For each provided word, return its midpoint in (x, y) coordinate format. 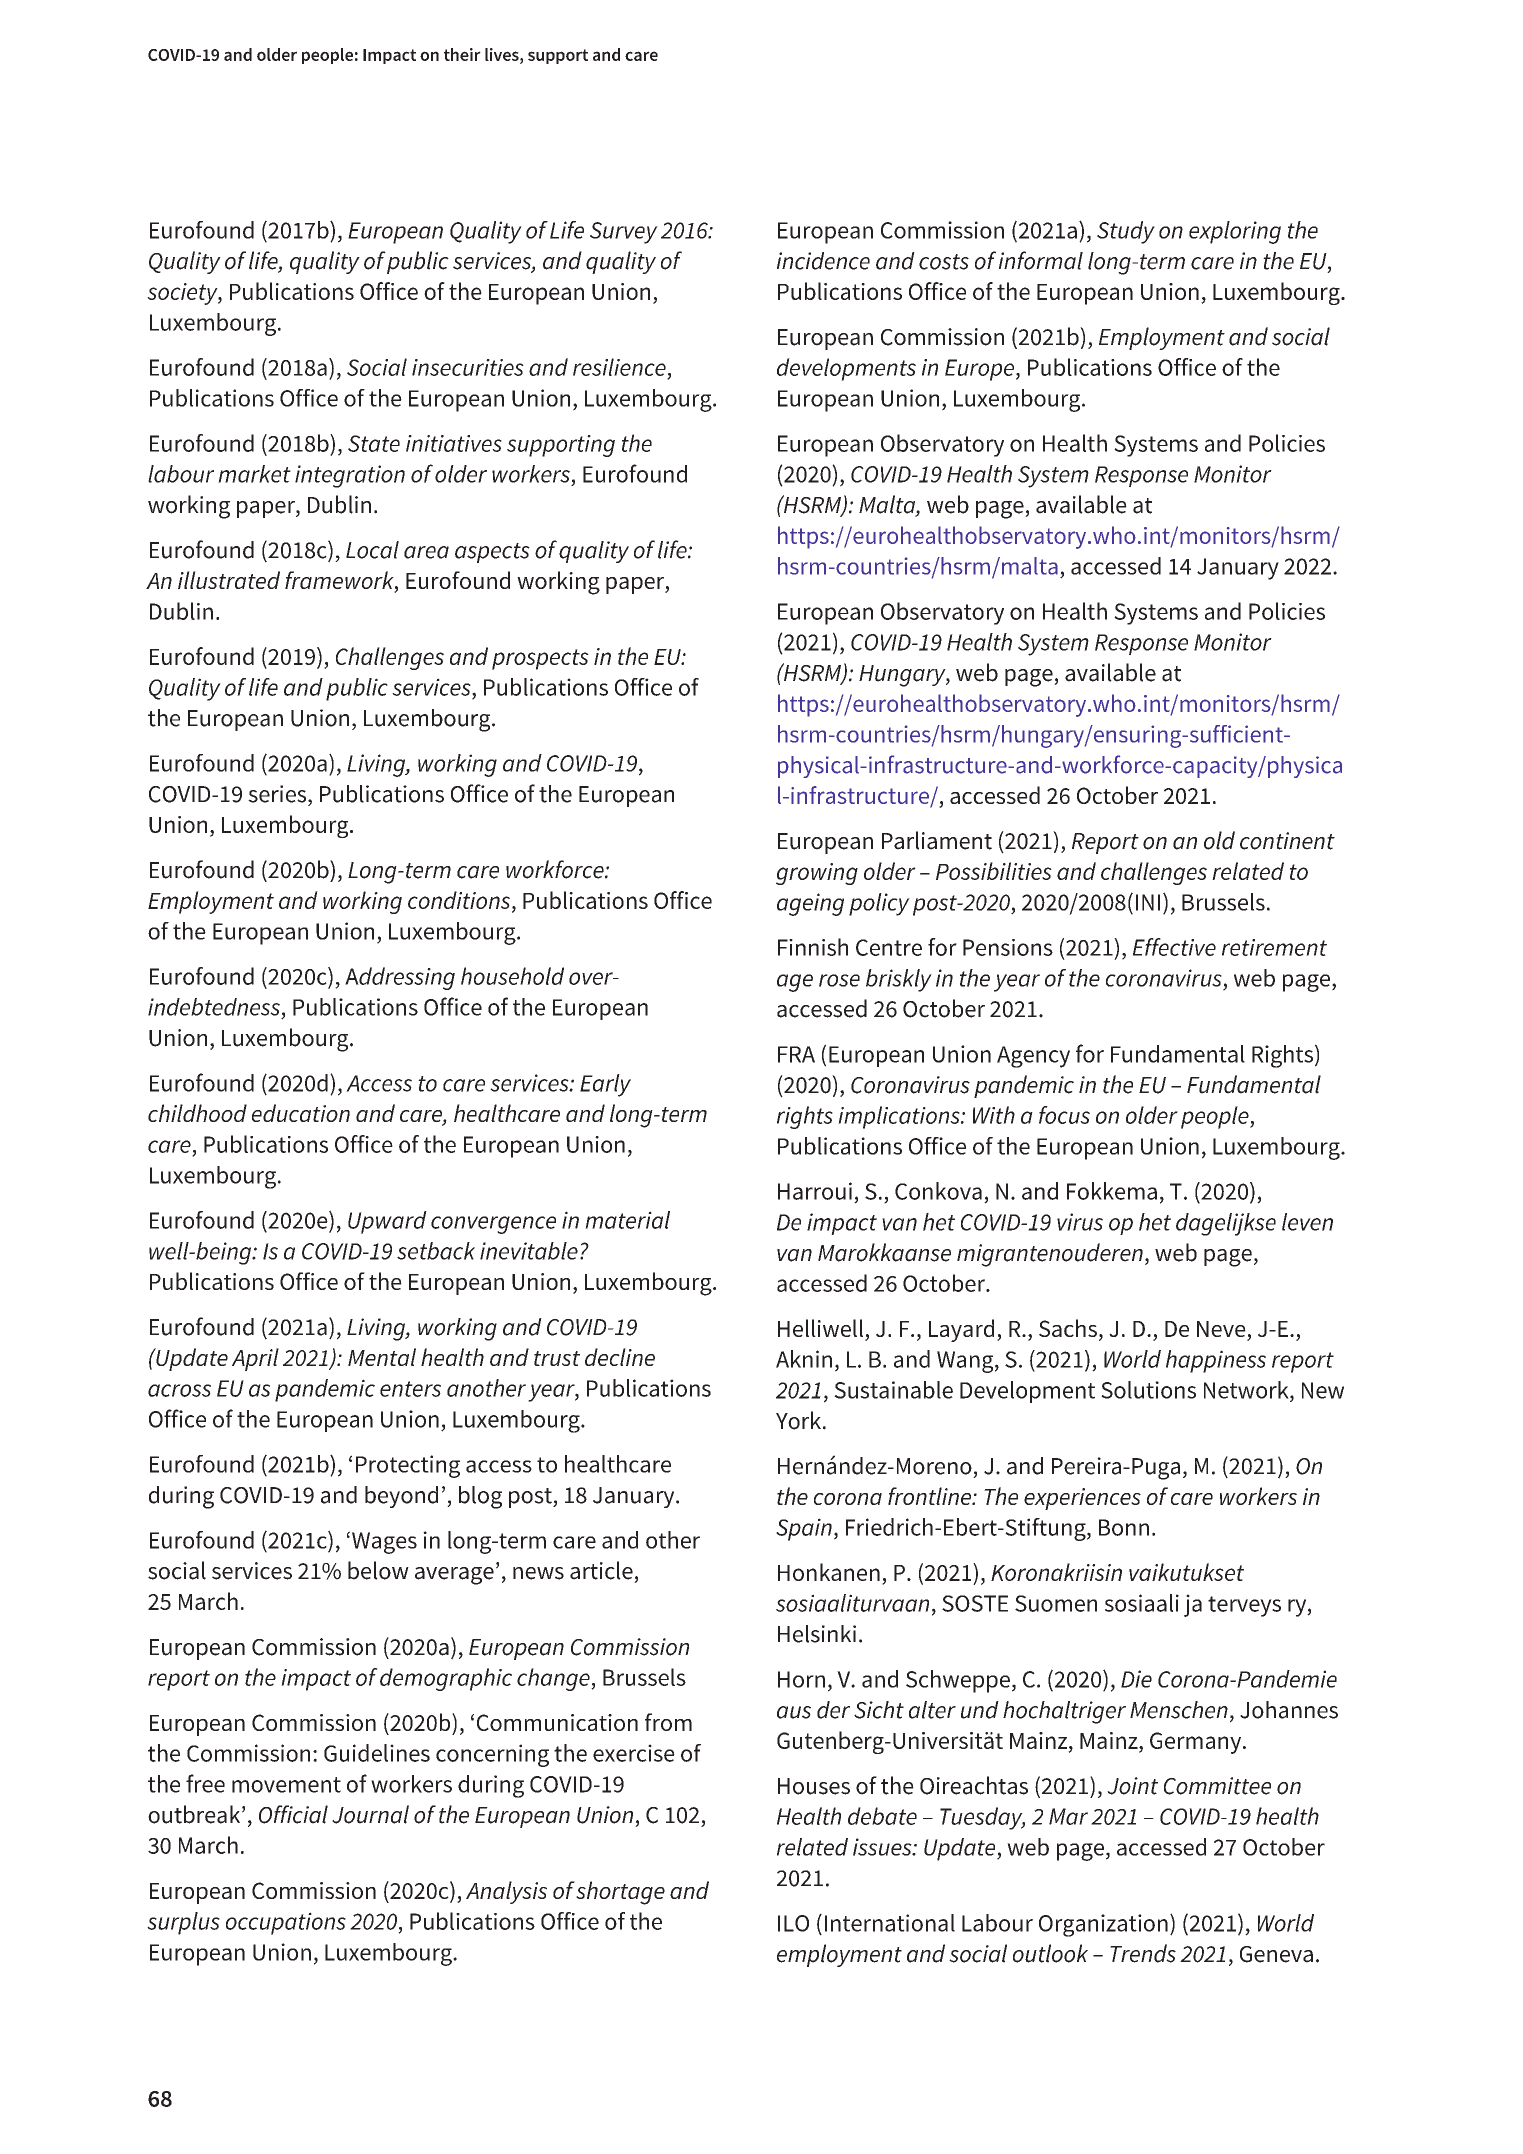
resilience (619, 367)
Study (1126, 232)
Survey (624, 233)
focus (1064, 1115)
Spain (804, 1529)
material (627, 1220)
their (462, 54)
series (278, 794)
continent (1287, 841)
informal (1041, 260)
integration (350, 476)
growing (817, 874)
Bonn (1124, 1527)
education (301, 1113)
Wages (384, 1543)
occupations (286, 1923)
